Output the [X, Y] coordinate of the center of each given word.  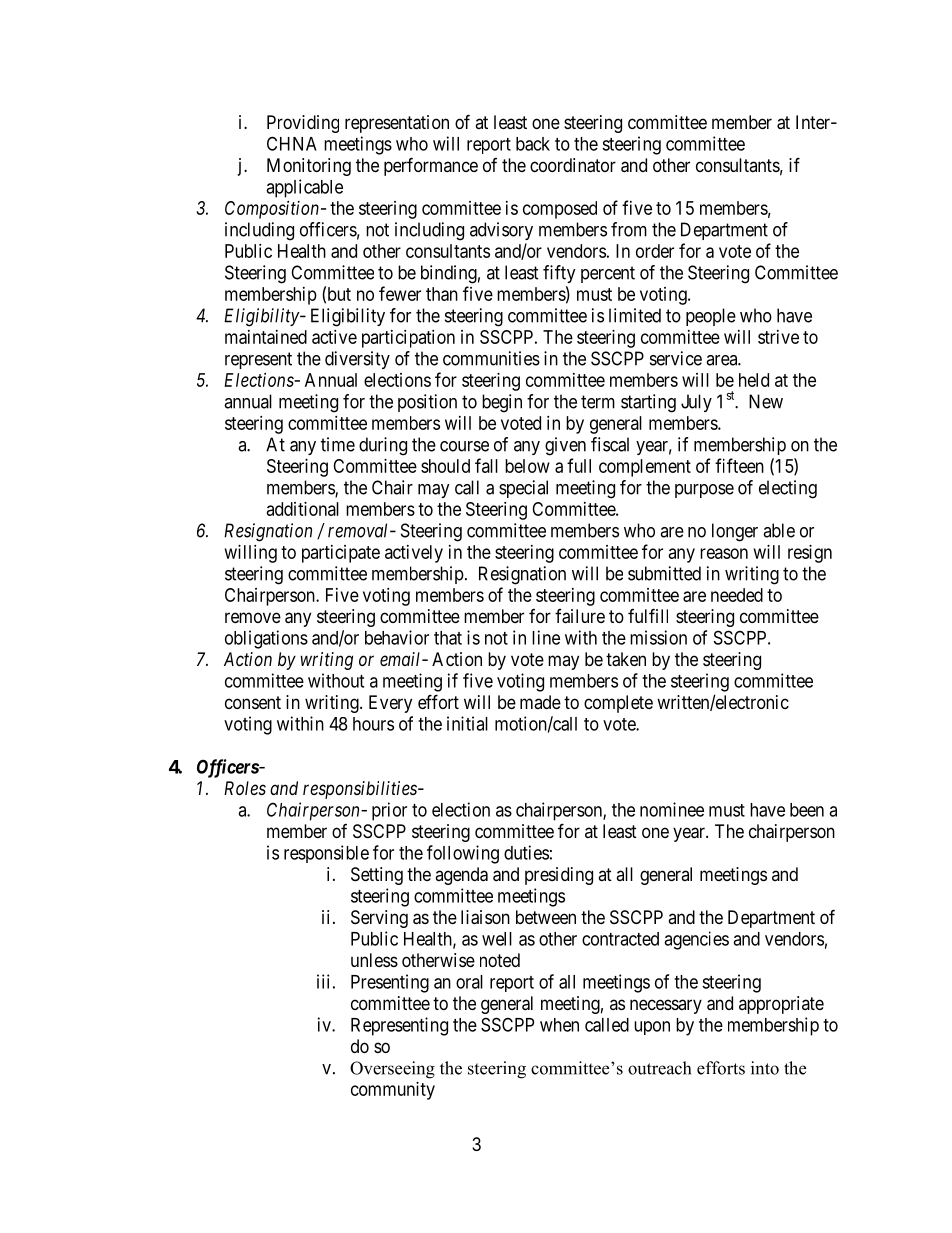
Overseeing [392, 1070]
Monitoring [309, 167]
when [559, 1025]
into [765, 1068]
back [533, 144]
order [655, 251]
